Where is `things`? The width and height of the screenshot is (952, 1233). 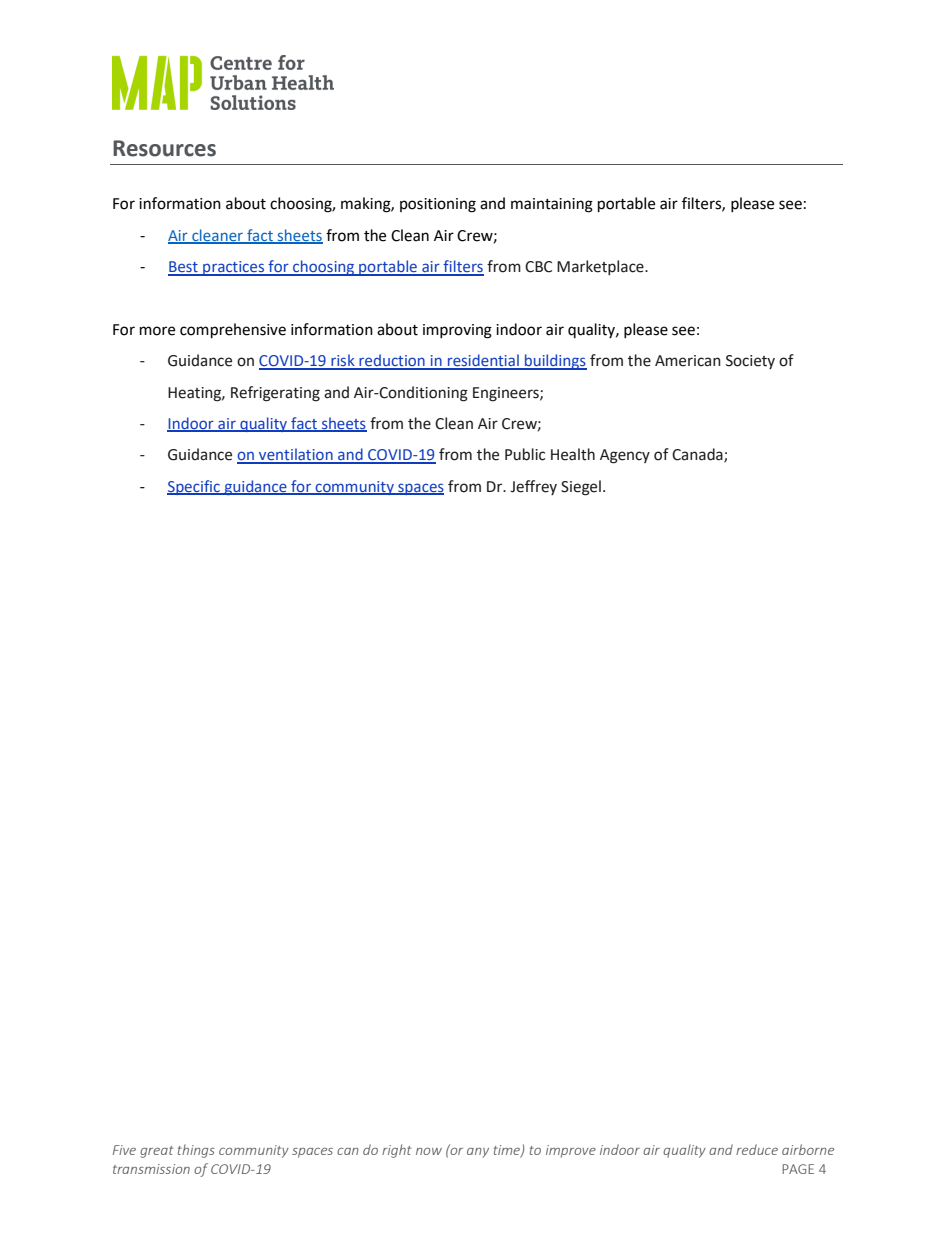 things is located at coordinates (196, 1151).
